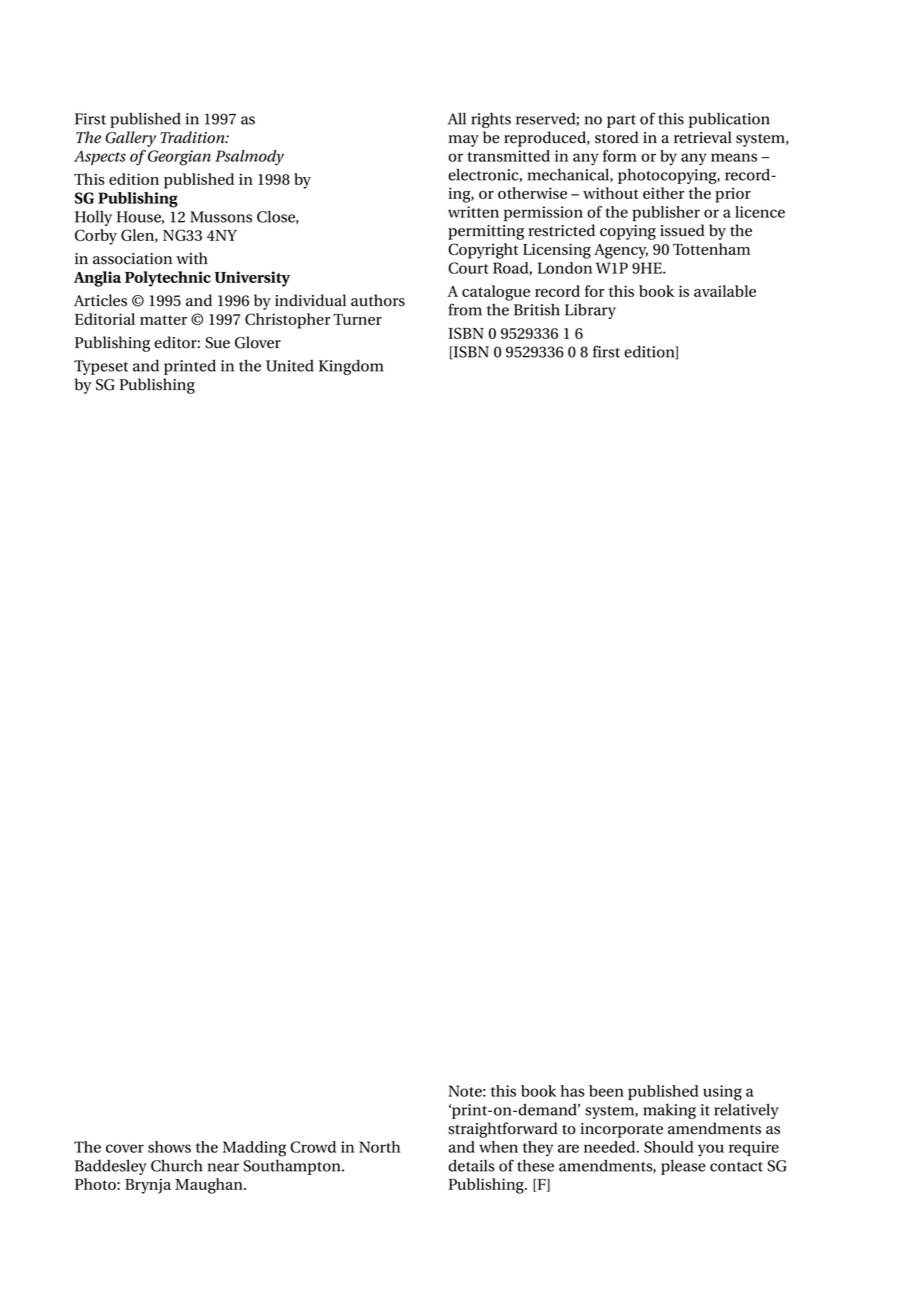 The width and height of the screenshot is (924, 1308). What do you see at coordinates (379, 1147) in the screenshot?
I see `North` at bounding box center [379, 1147].
